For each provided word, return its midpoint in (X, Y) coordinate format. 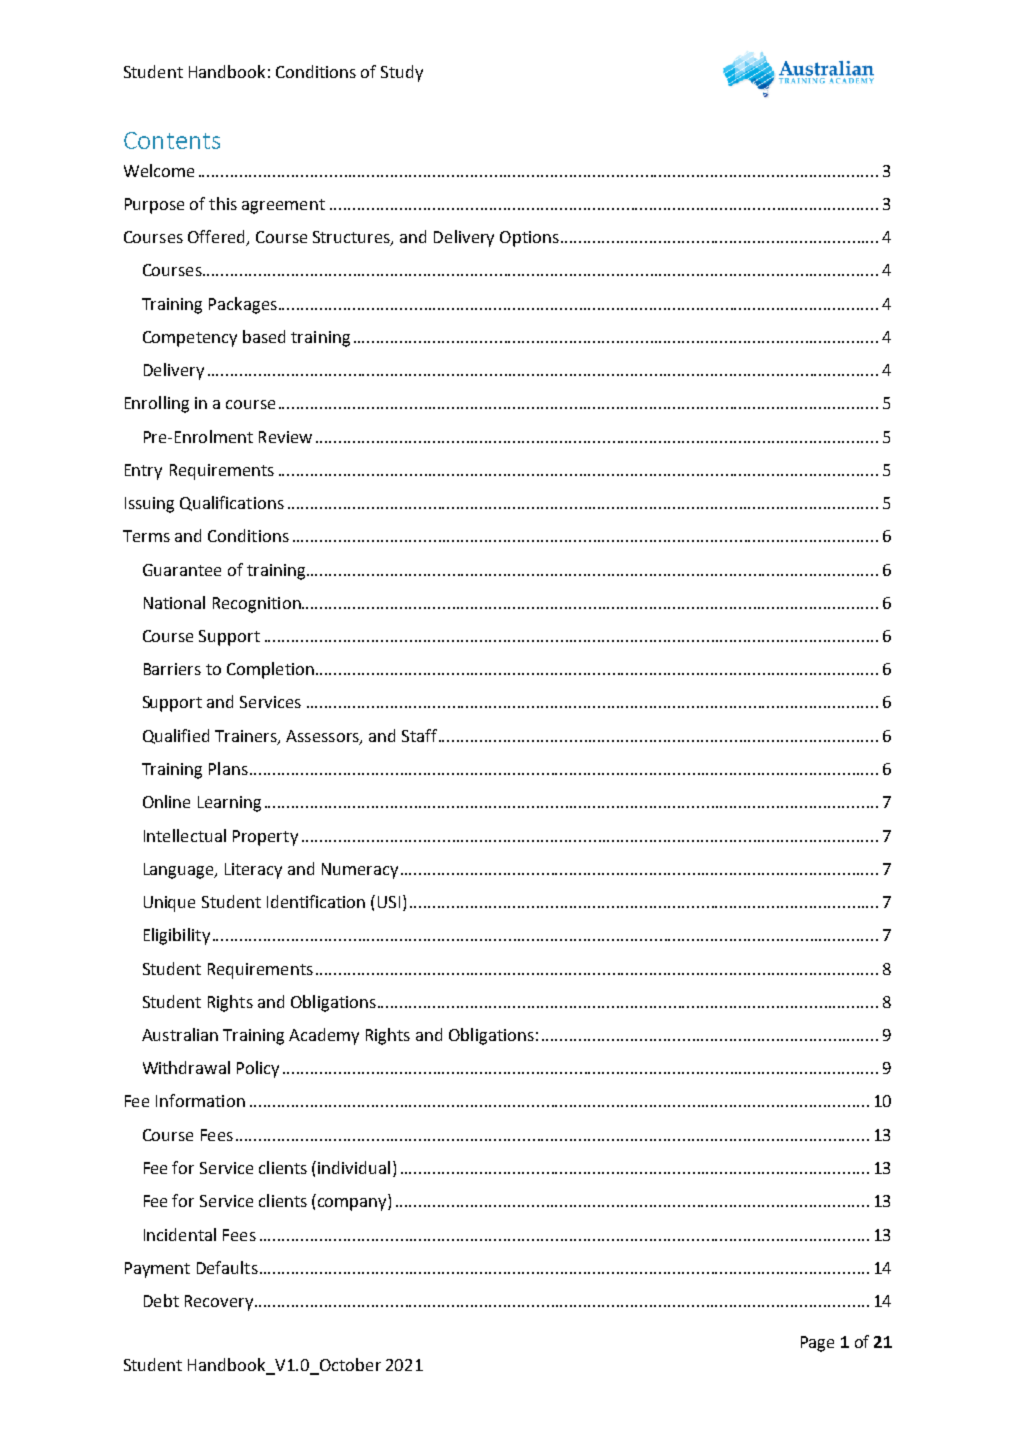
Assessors (323, 737)
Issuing (149, 505)
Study (402, 73)
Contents (172, 140)
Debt (161, 1300)
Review (285, 437)
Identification (316, 901)
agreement (283, 206)
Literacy (253, 871)
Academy (324, 1036)
